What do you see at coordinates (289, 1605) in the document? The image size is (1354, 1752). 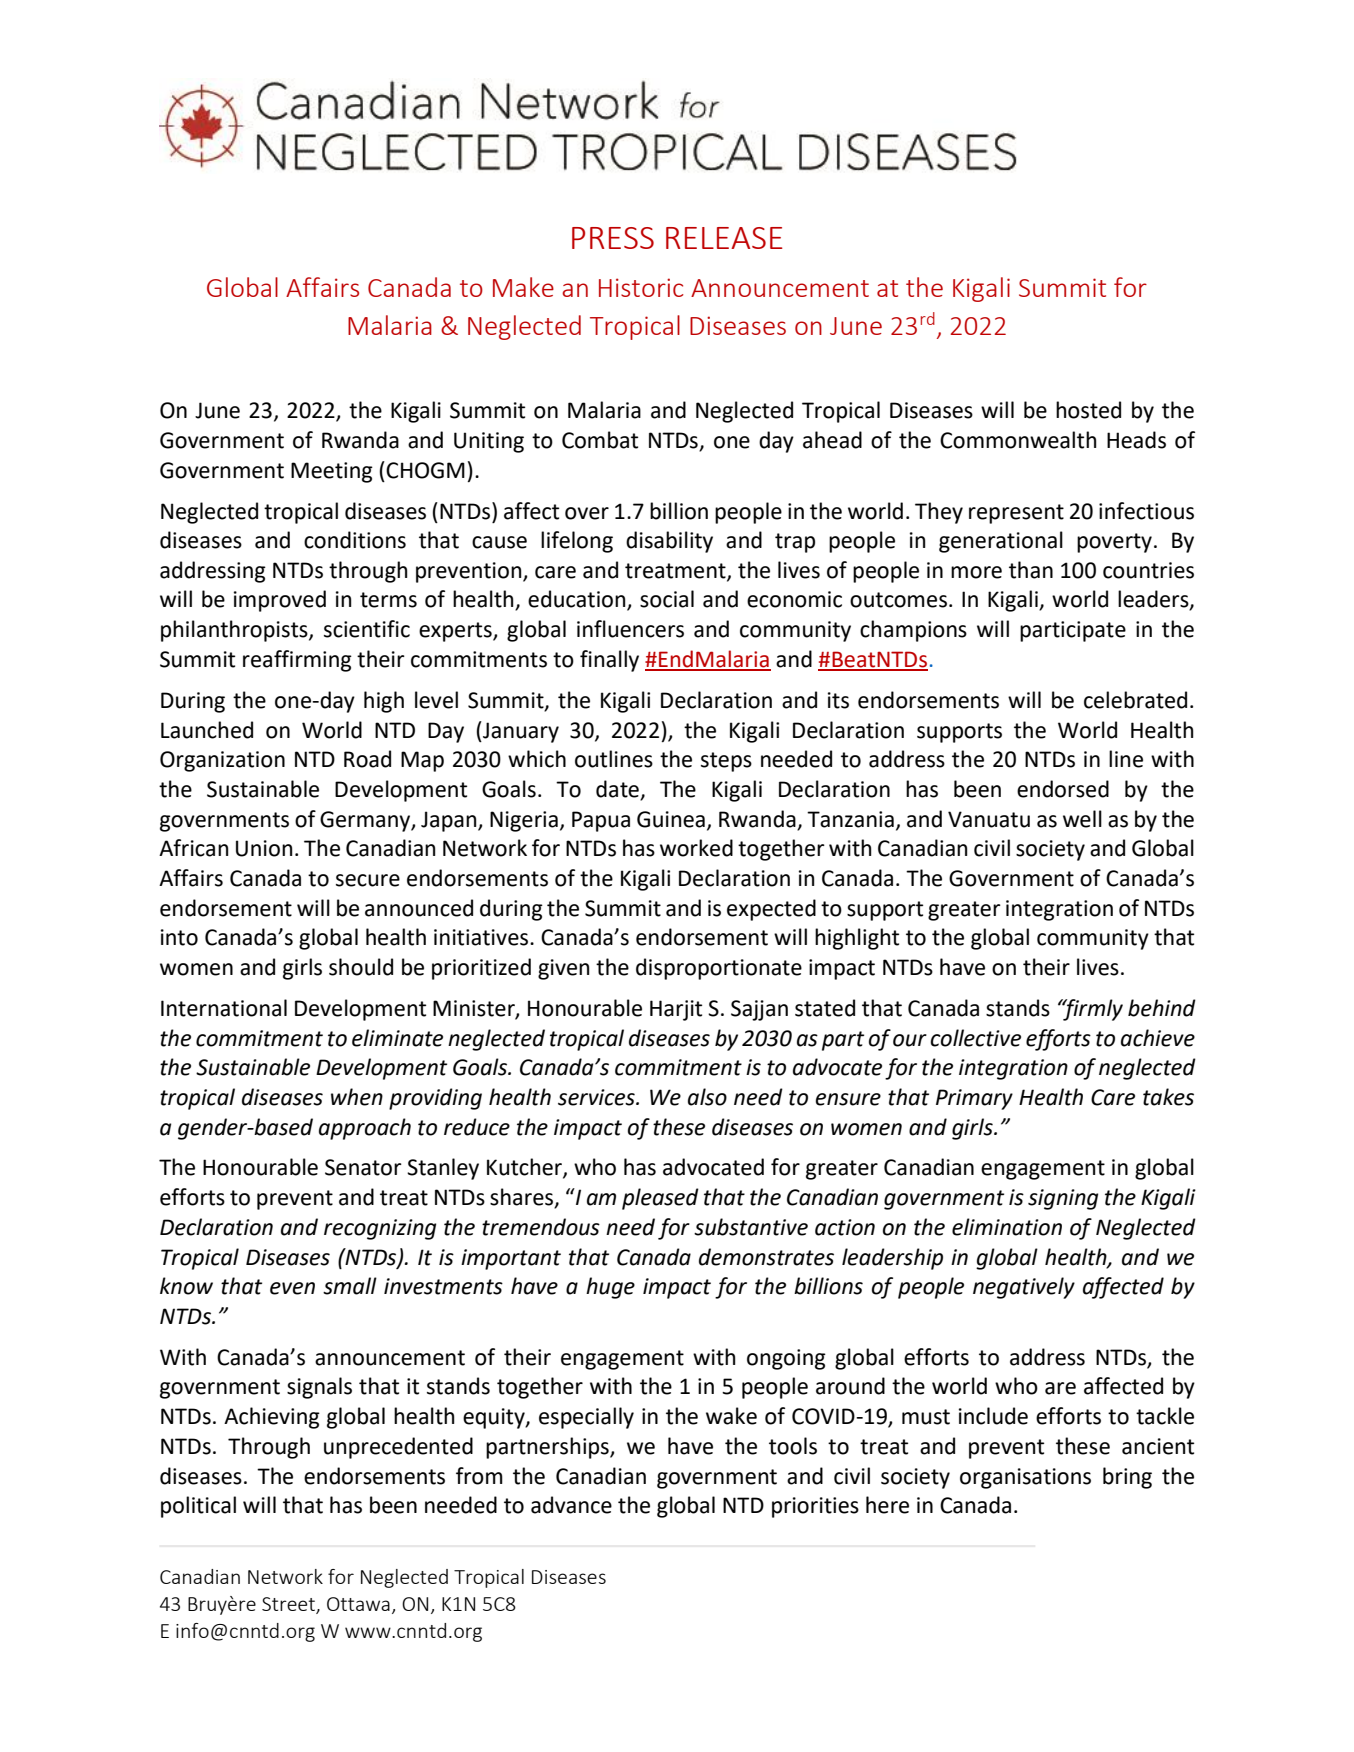 I see `Street` at bounding box center [289, 1605].
